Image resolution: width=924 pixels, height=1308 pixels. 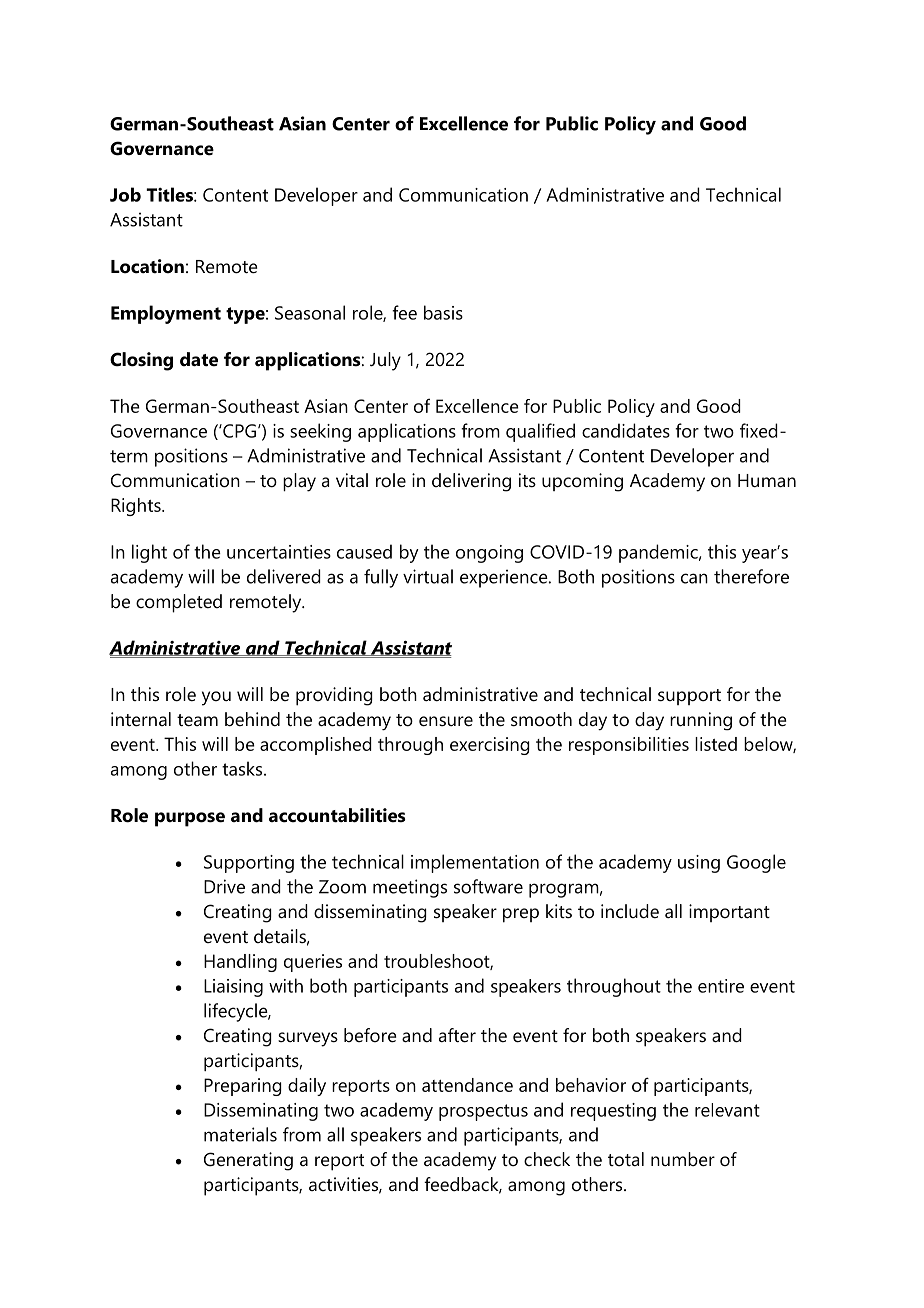 I want to click on prospectus, so click(x=483, y=1112).
